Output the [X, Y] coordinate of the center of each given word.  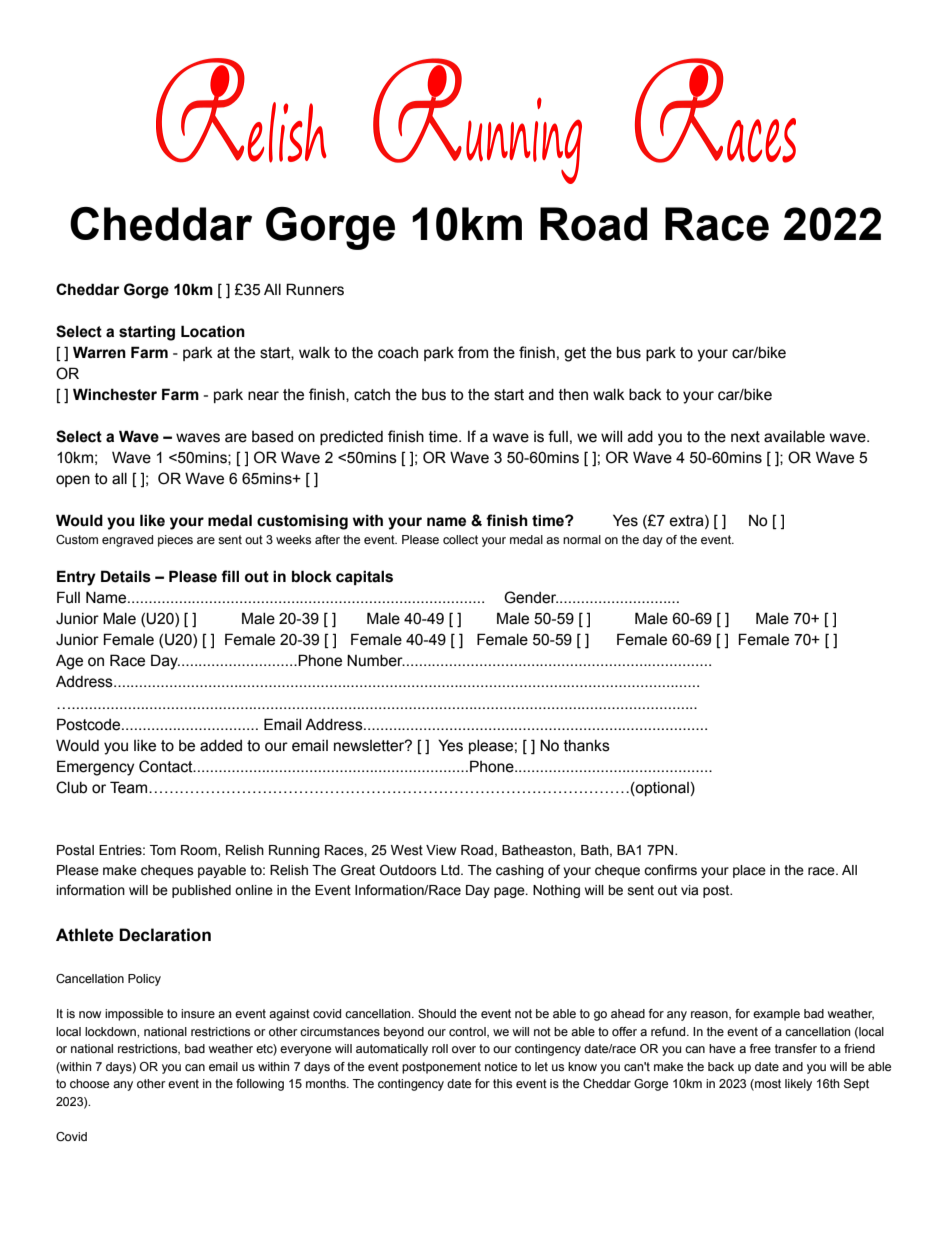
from [473, 352]
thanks [587, 746]
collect [460, 539]
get [575, 354]
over [464, 1049]
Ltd [451, 870]
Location [213, 331]
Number [376, 660]
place [749, 871]
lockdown [111, 1031]
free [760, 1048]
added [221, 746]
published [201, 891]
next [745, 437]
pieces [175, 541]
